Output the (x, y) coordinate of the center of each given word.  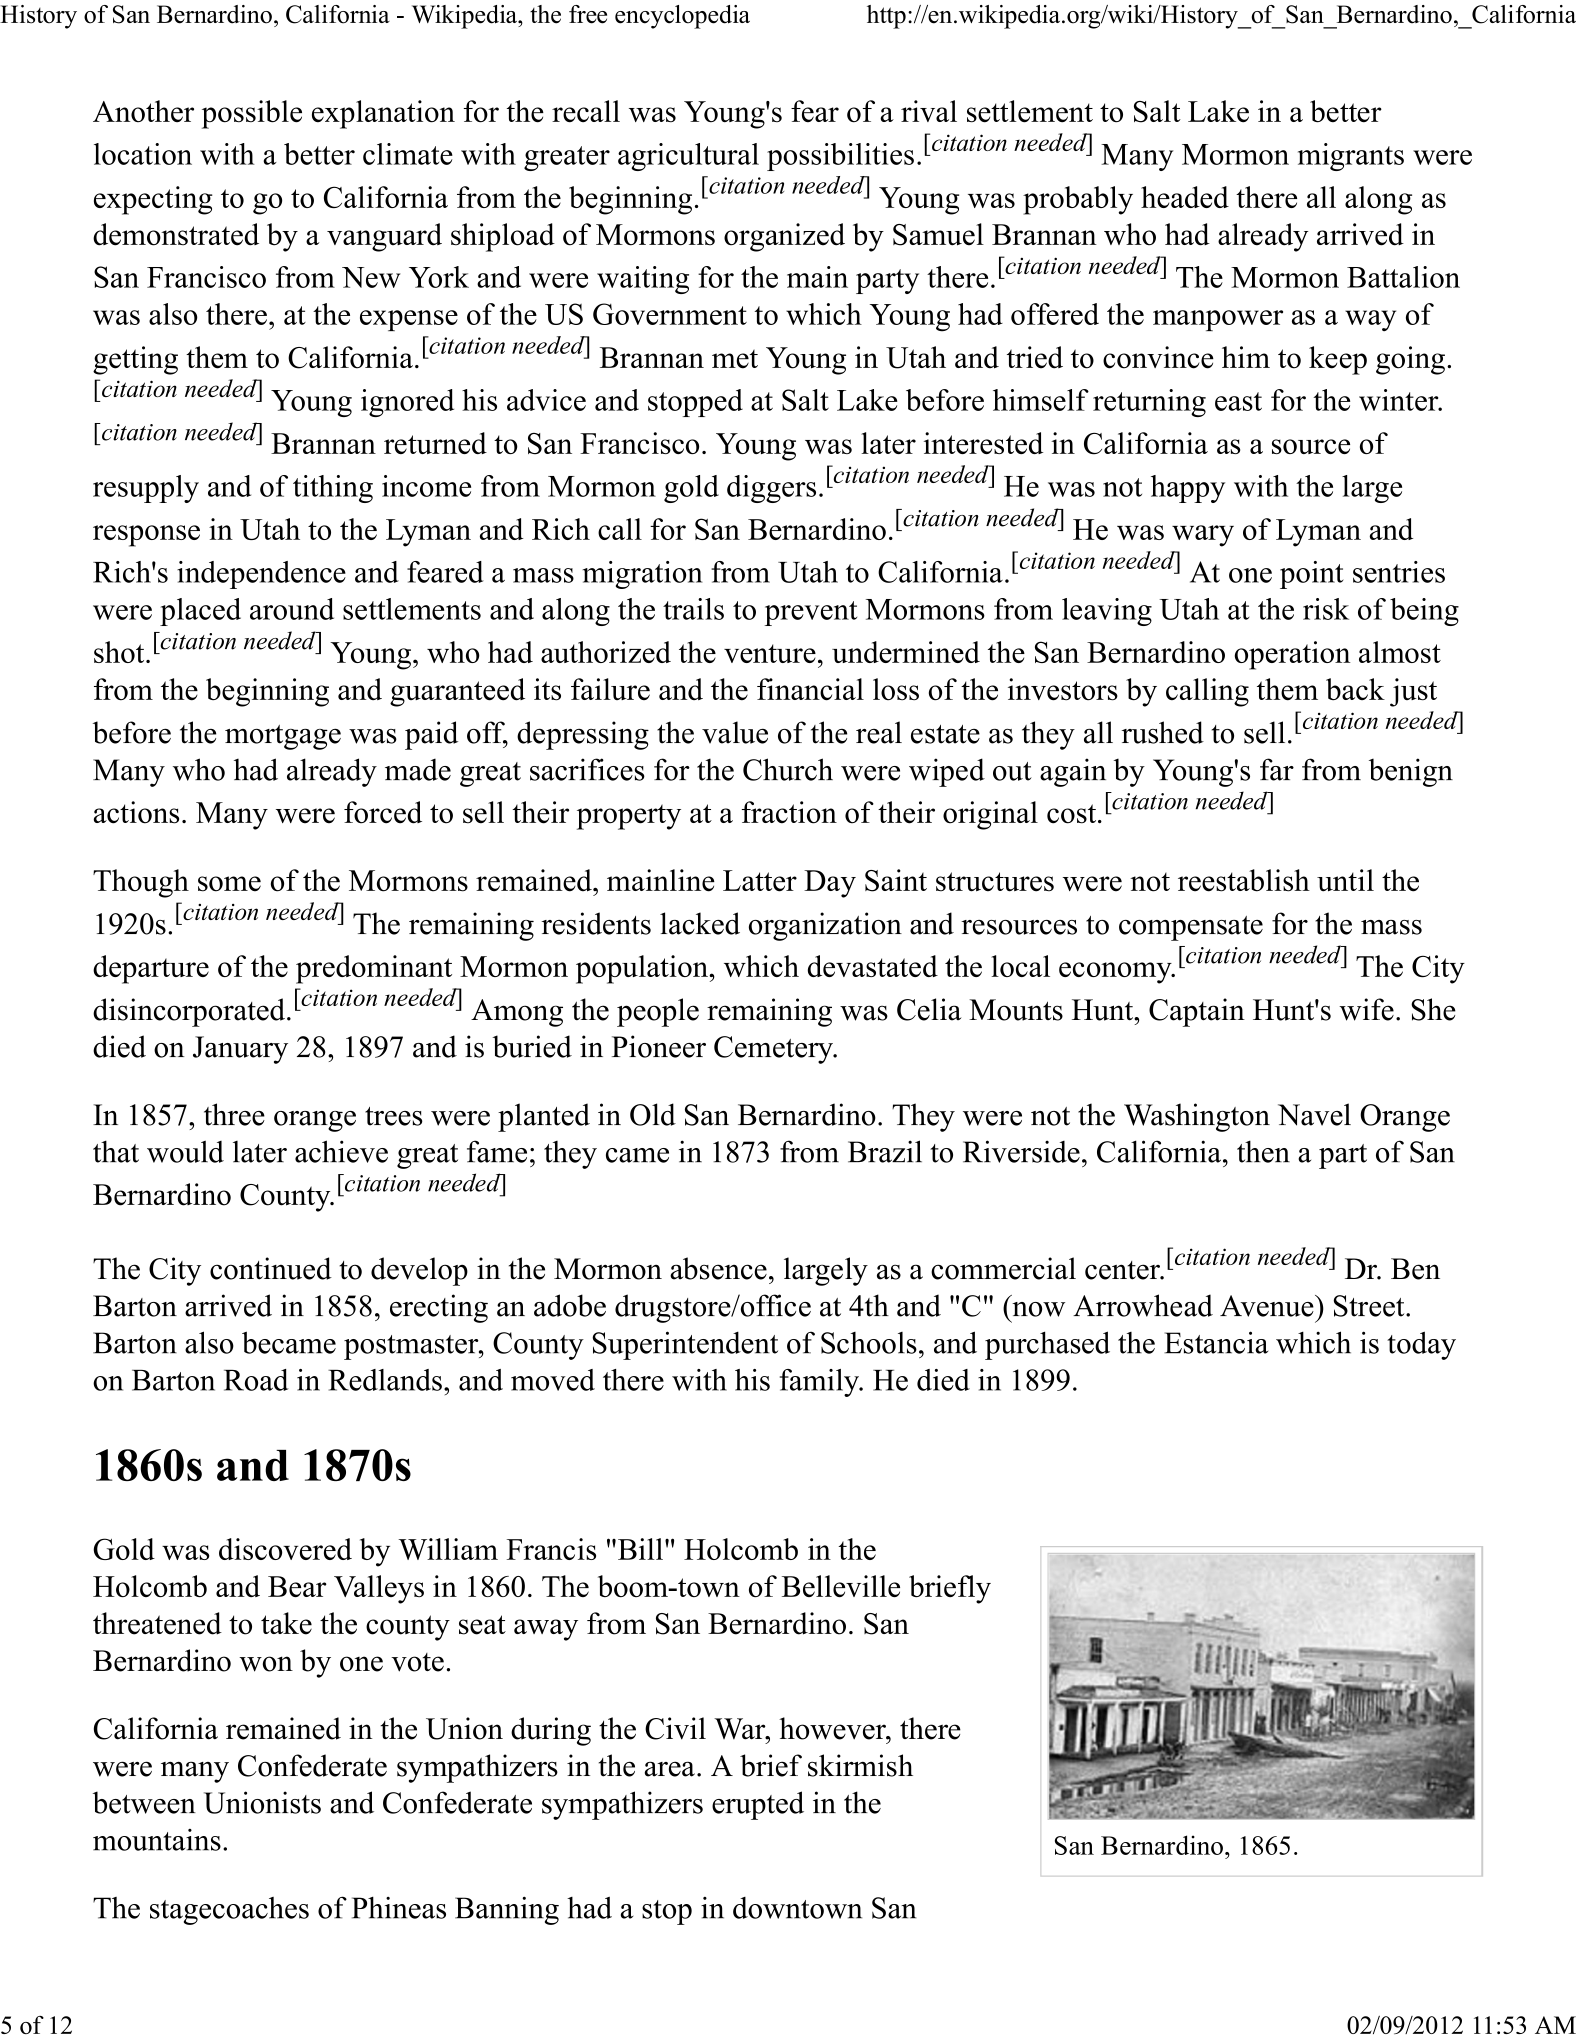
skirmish (860, 1765)
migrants (1351, 157)
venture (770, 653)
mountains (157, 1840)
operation (1292, 655)
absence (718, 1268)
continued (271, 1268)
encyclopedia (682, 17)
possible (252, 114)
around (292, 609)
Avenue (1268, 1306)
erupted (758, 1805)
